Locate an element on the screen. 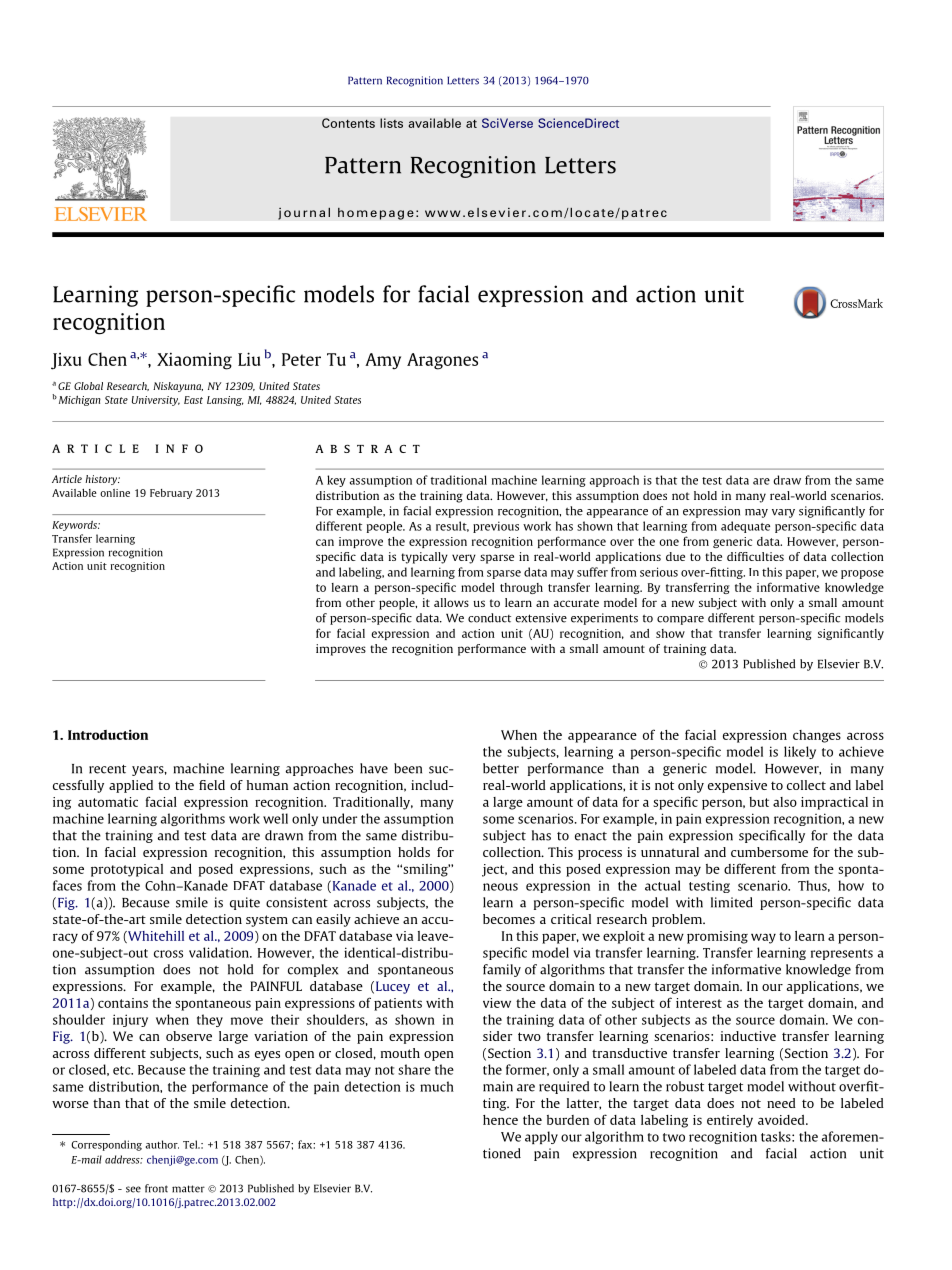  journal is located at coordinates (304, 213).
